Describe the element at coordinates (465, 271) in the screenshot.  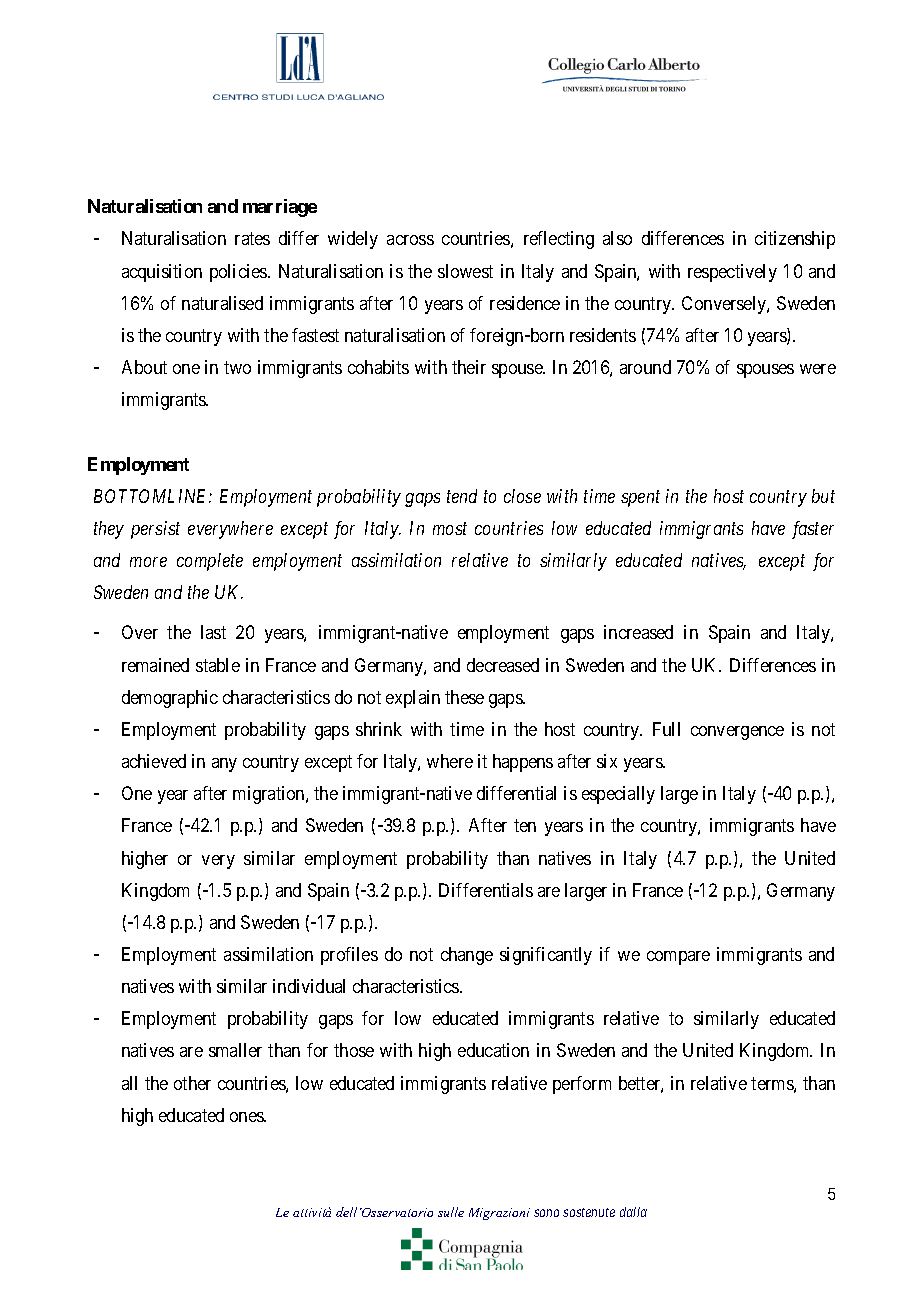
I see `slowest` at that location.
